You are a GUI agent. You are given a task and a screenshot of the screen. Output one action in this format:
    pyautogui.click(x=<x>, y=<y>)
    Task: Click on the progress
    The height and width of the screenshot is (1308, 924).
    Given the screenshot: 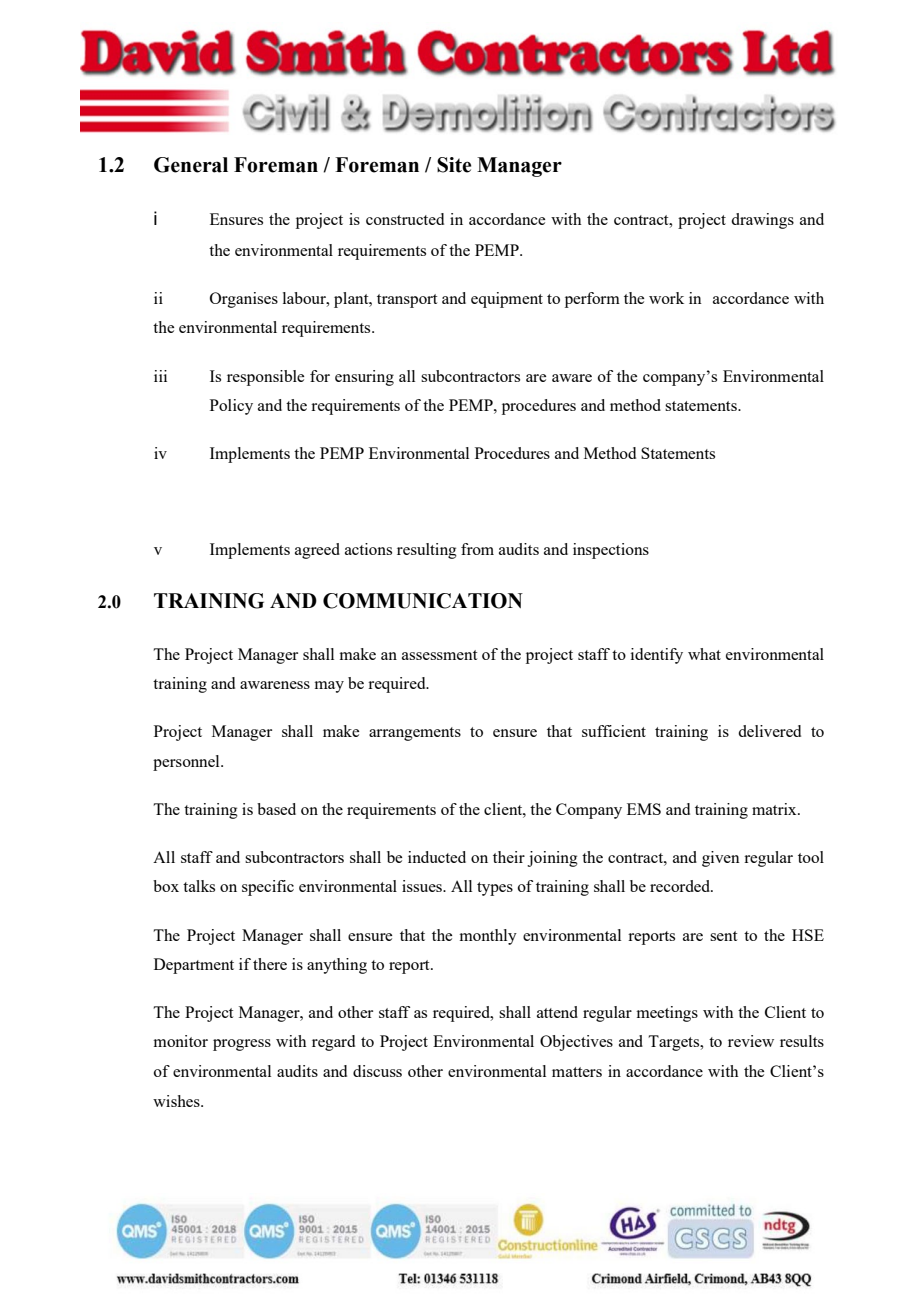 What is the action you would take?
    pyautogui.click(x=242, y=1045)
